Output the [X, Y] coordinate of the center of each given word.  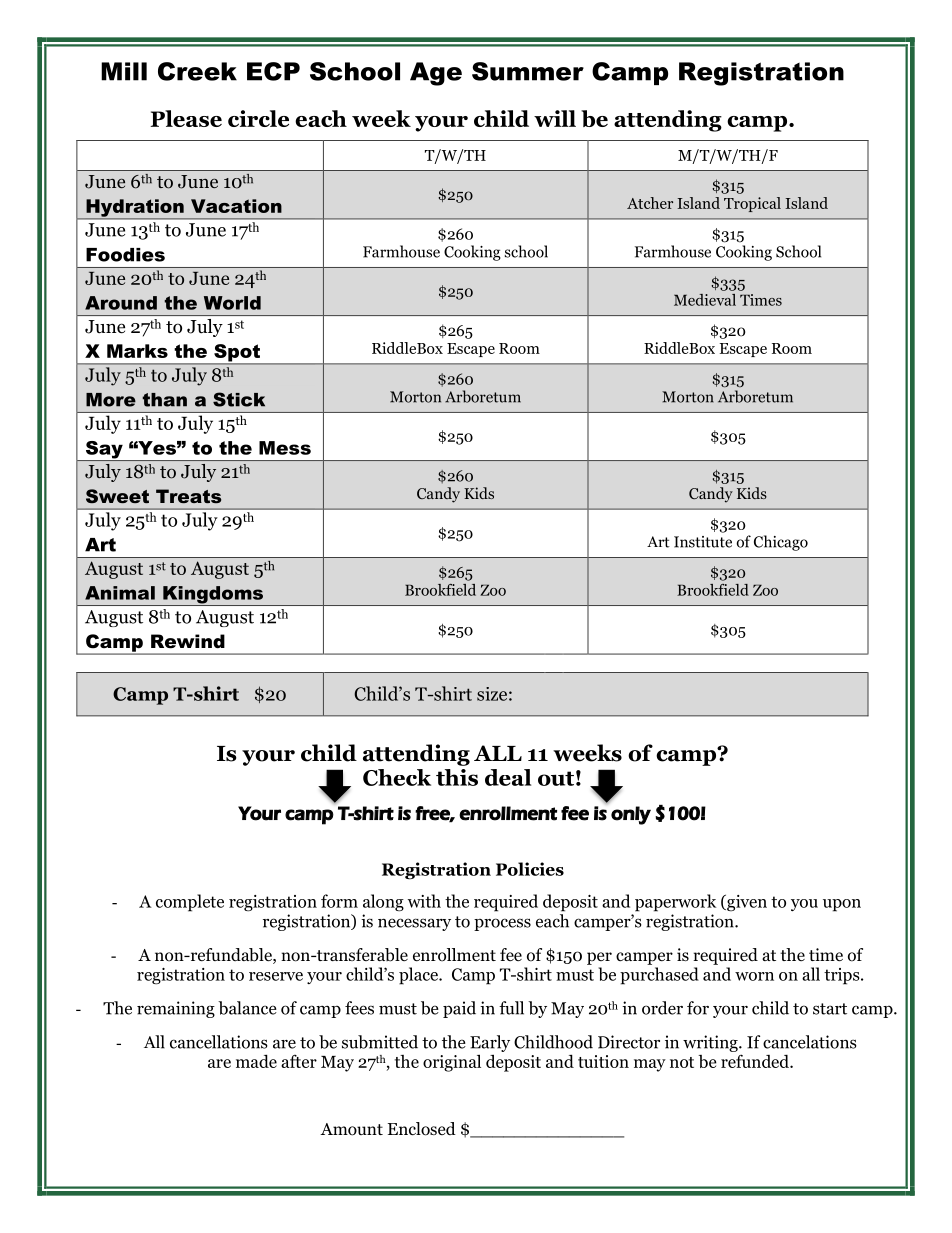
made [256, 1061]
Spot [237, 354]
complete [190, 903]
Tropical [752, 204]
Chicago [781, 543]
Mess [285, 448]
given [746, 902]
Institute [703, 542]
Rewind [188, 641]
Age [436, 74]
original [452, 1063]
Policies [530, 869]
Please [186, 118]
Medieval [705, 300]
